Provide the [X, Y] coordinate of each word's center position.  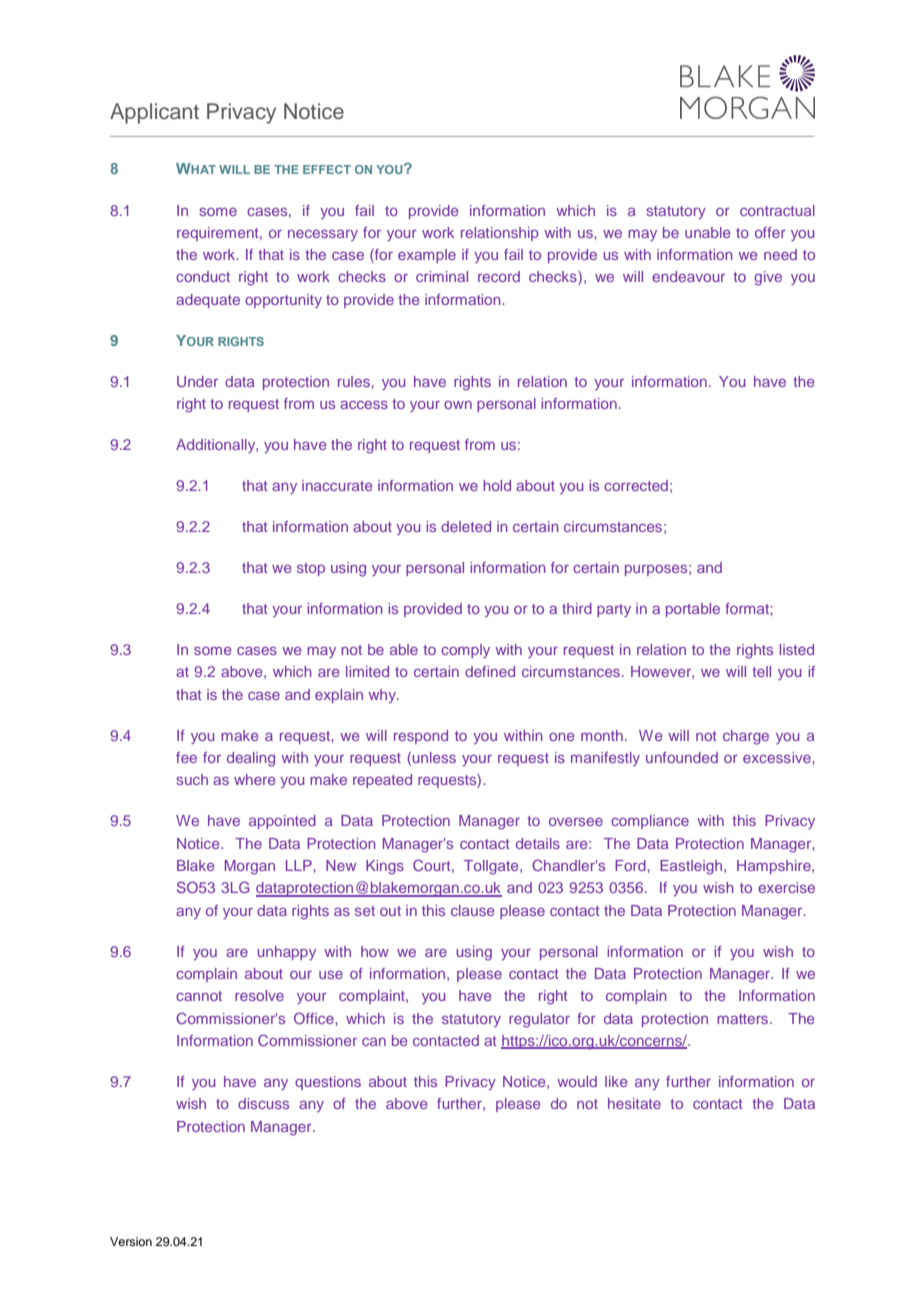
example [427, 256]
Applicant [154, 113]
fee [186, 757]
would [577, 1081]
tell [761, 671]
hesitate [634, 1103]
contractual [777, 210]
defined [490, 671]
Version [131, 1241]
